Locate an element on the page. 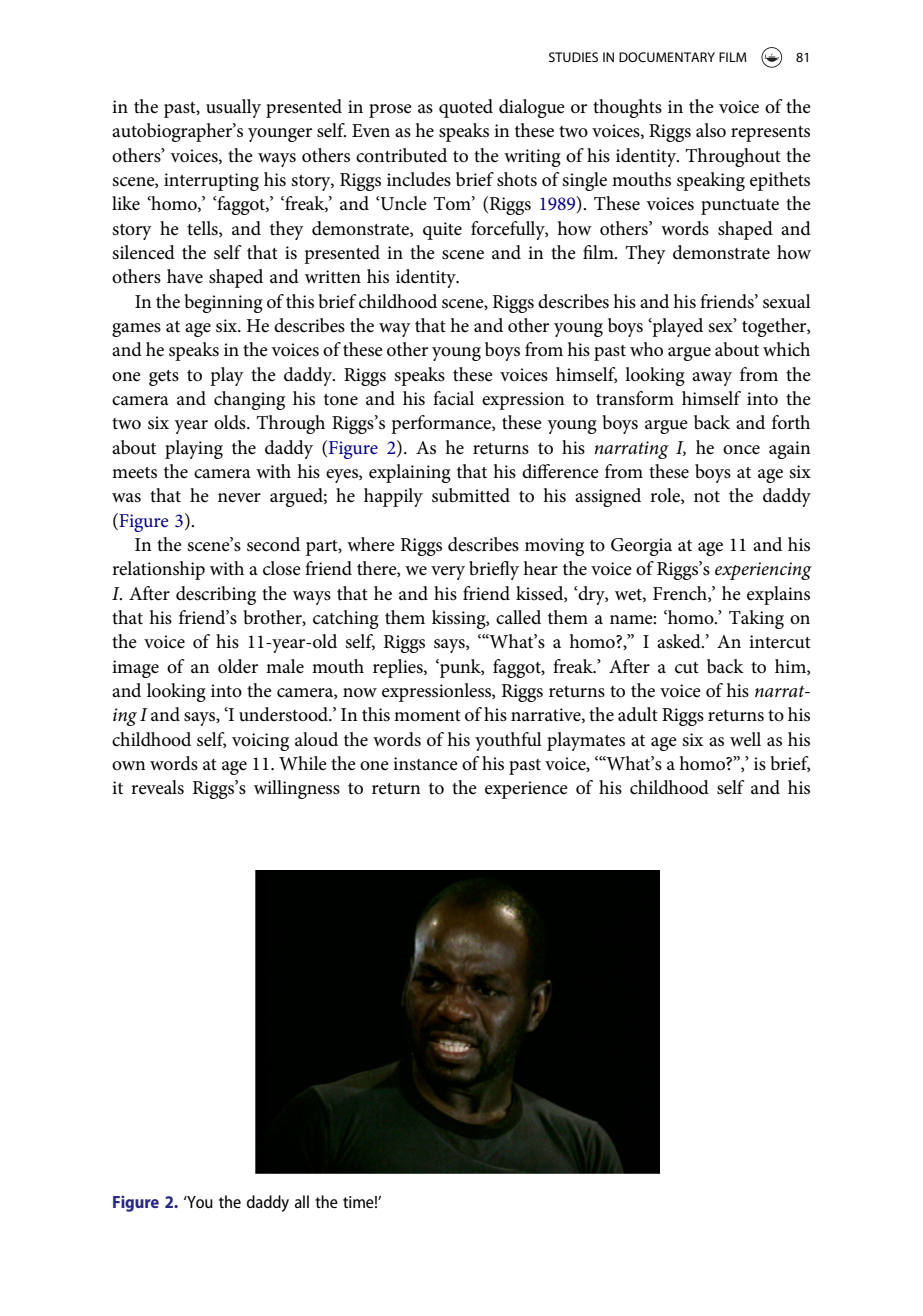 The height and width of the document is (1316, 923). quoted is located at coordinates (466, 108).
